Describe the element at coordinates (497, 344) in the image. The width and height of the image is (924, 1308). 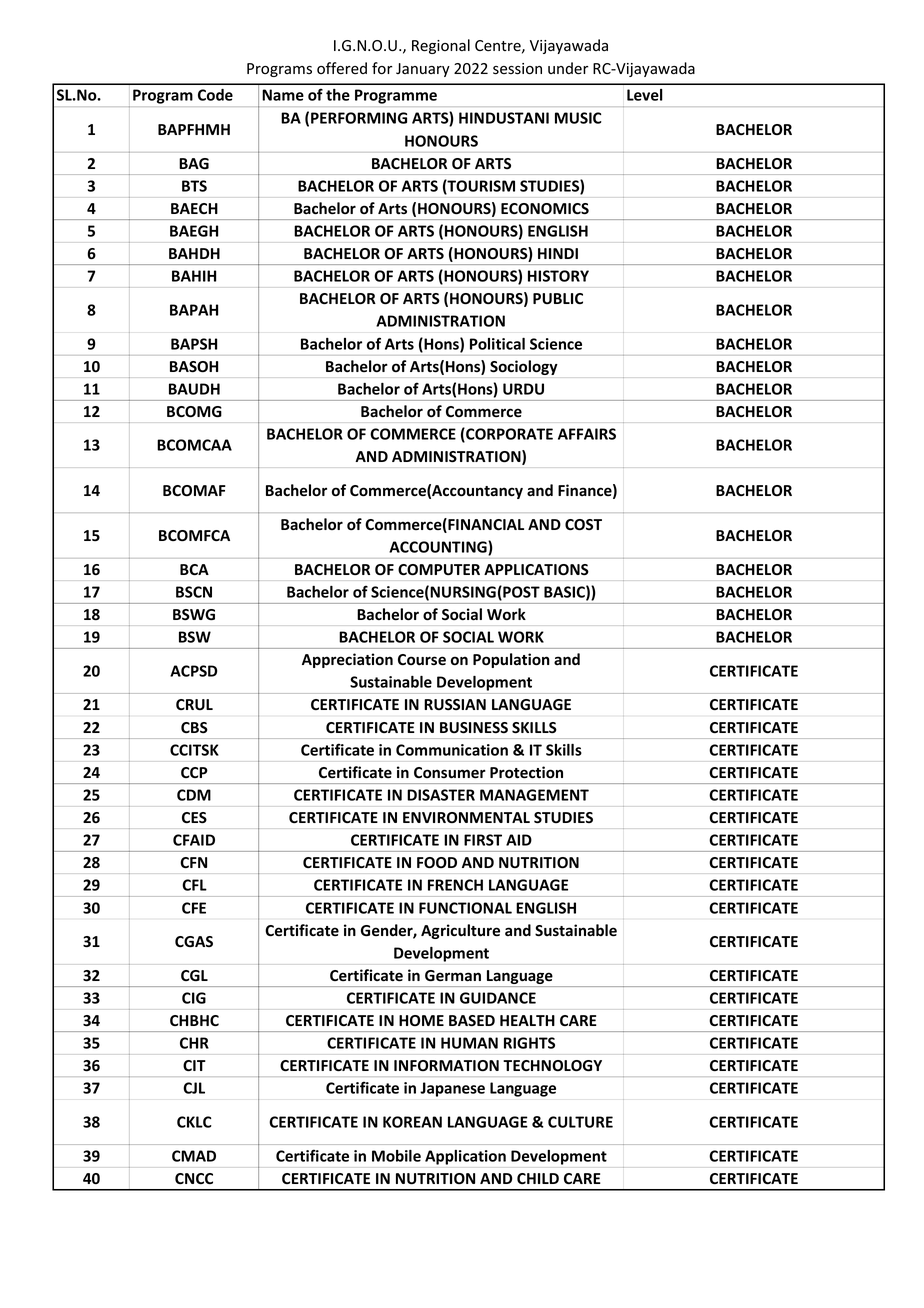
I see `Political` at that location.
